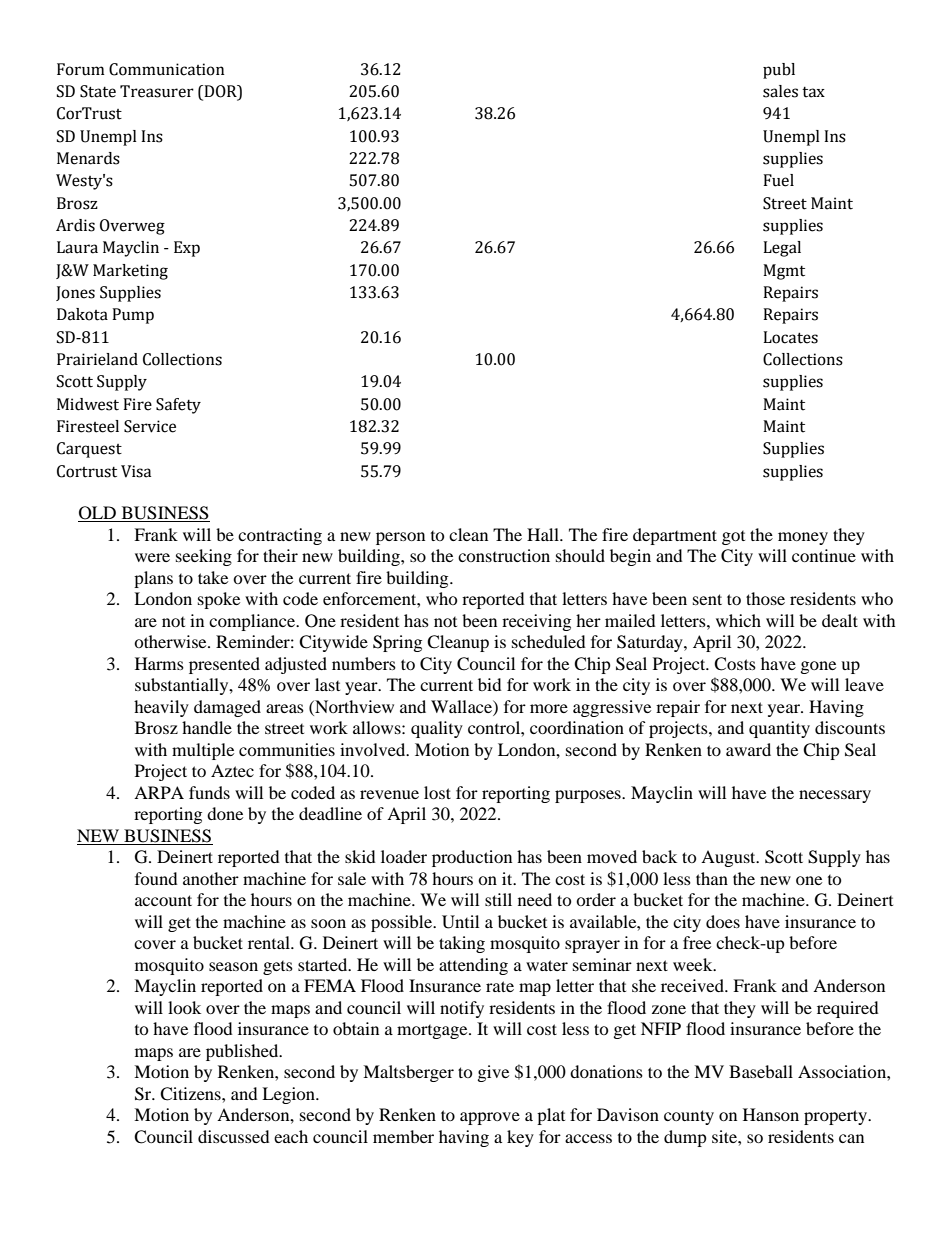 The width and height of the screenshot is (952, 1233). Describe the element at coordinates (157, 91) in the screenshot. I see `Treasurer` at that location.
